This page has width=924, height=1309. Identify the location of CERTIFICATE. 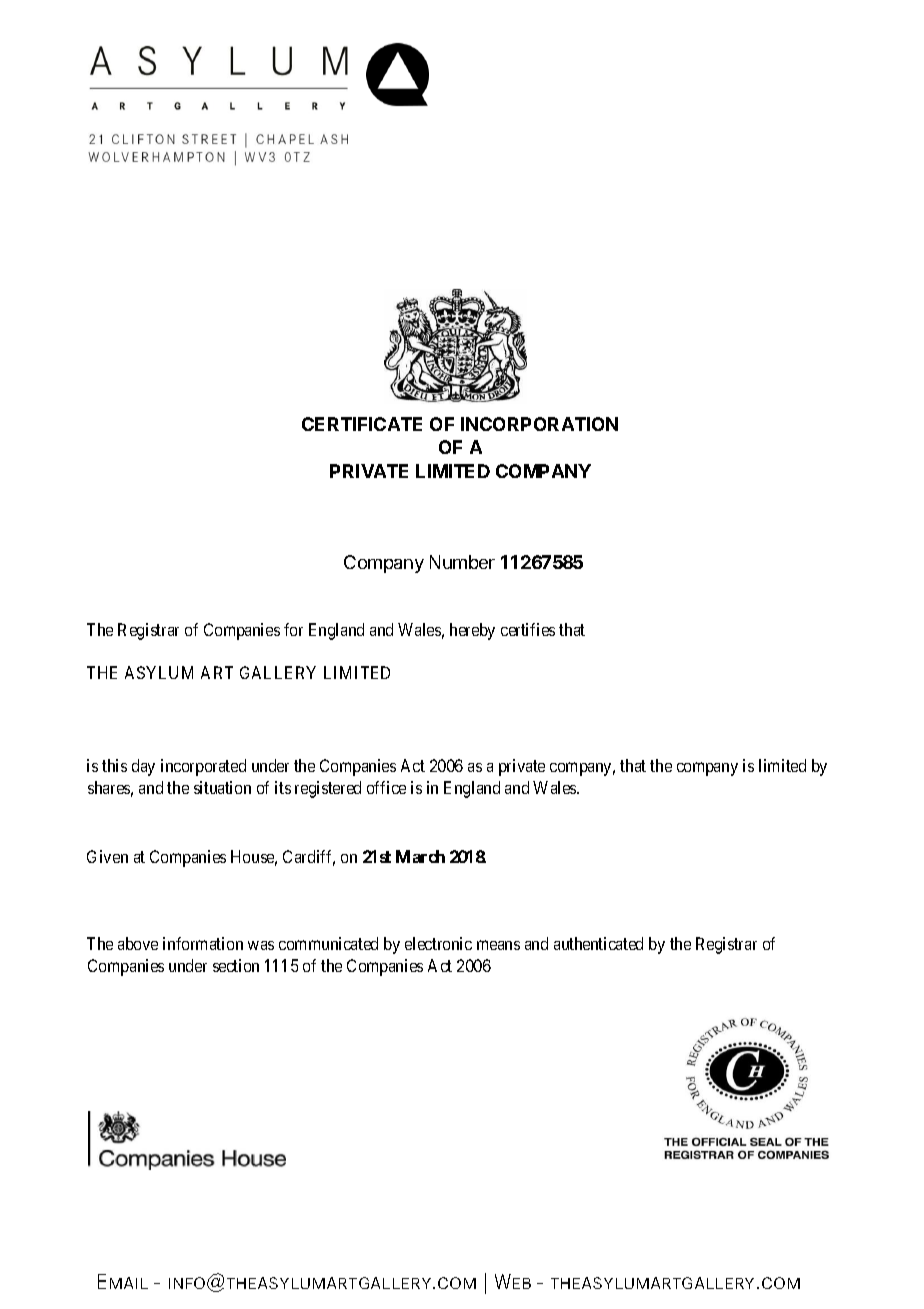
(362, 424).
